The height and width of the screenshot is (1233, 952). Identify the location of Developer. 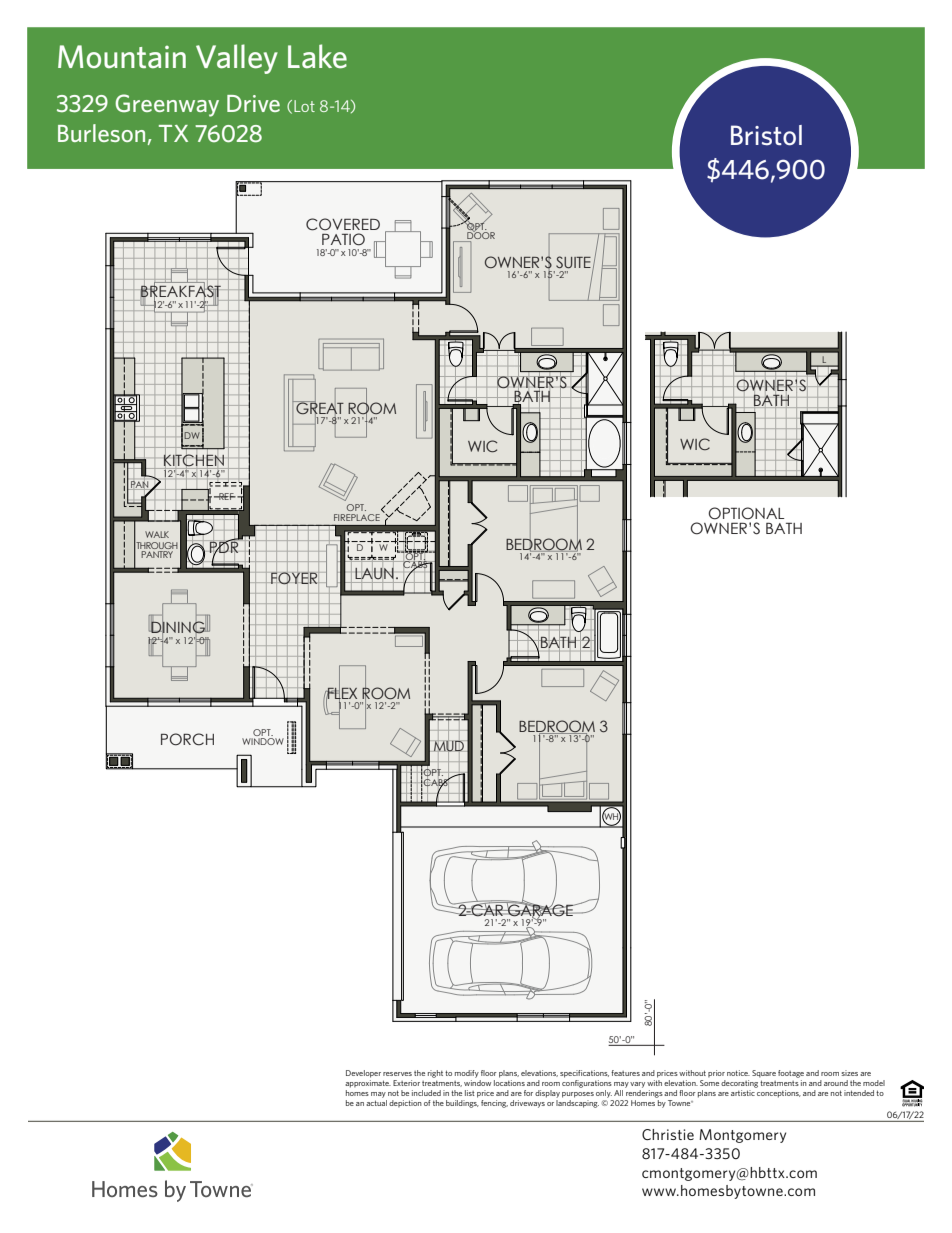
(363, 1074).
